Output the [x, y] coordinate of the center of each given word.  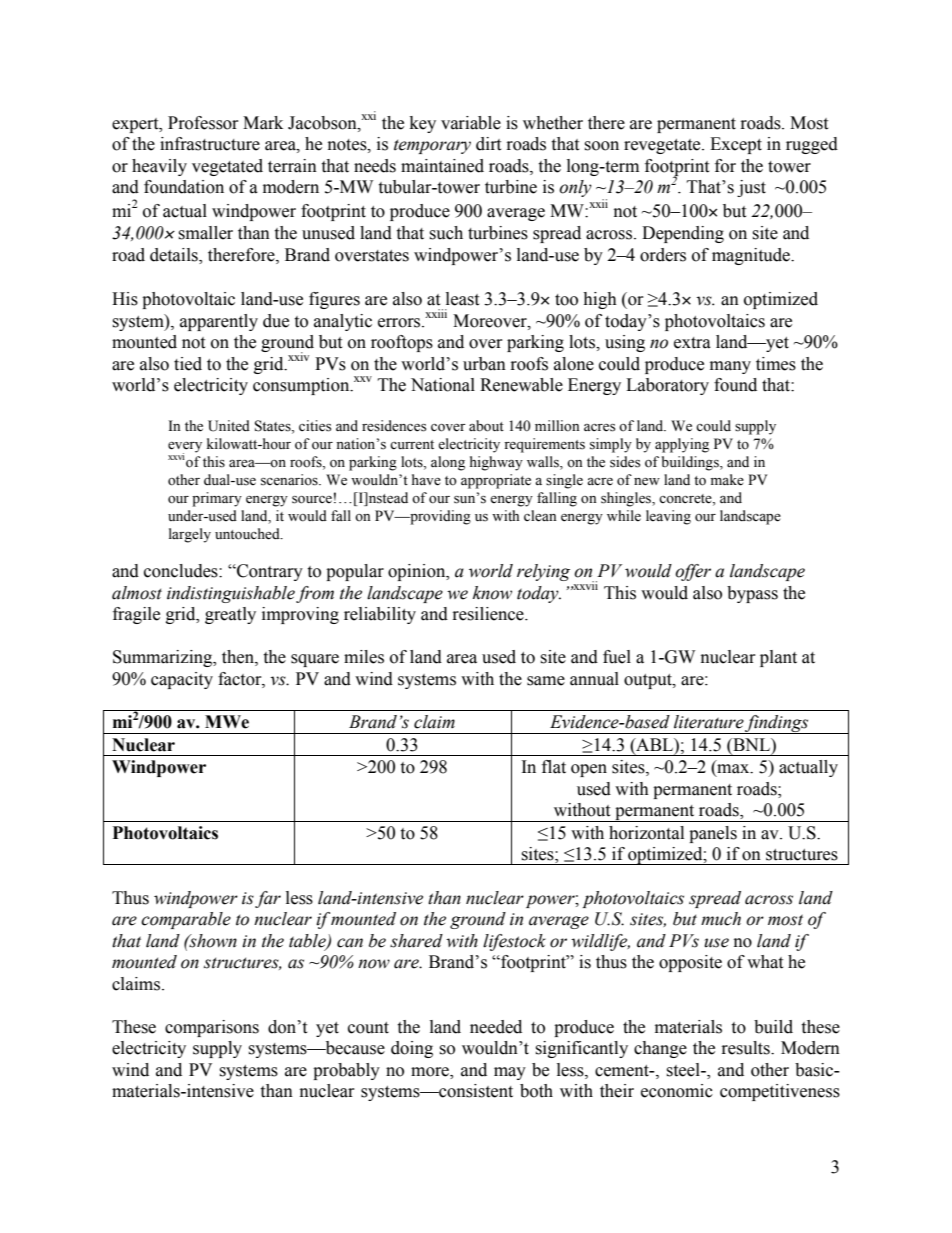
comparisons [212, 1028]
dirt [488, 144]
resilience [489, 614]
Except [736, 145]
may [510, 1073]
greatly [230, 615]
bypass [752, 594]
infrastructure [210, 144]
